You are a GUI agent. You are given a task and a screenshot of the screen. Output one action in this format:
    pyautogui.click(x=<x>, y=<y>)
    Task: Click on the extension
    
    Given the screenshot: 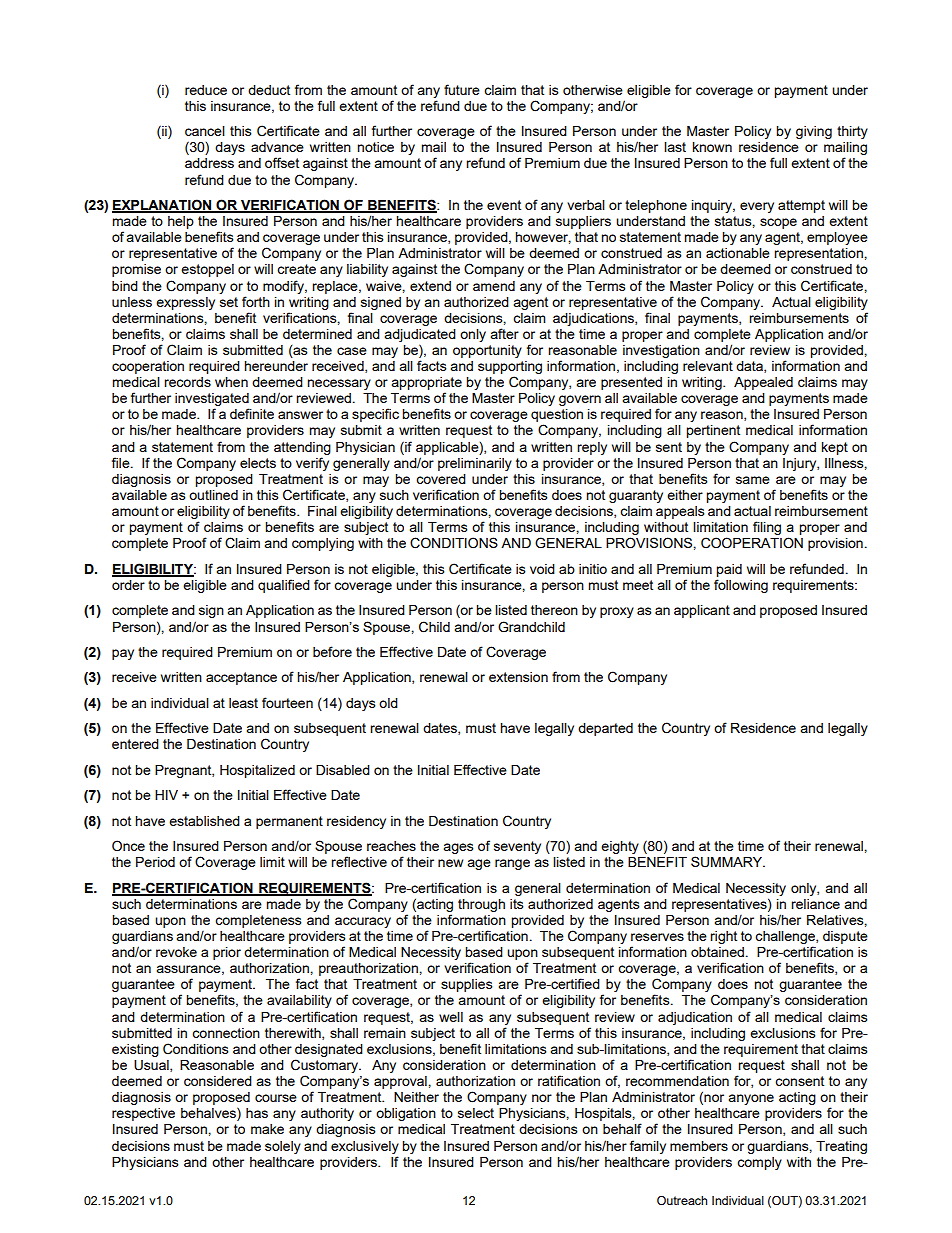 What is the action you would take?
    pyautogui.click(x=518, y=677)
